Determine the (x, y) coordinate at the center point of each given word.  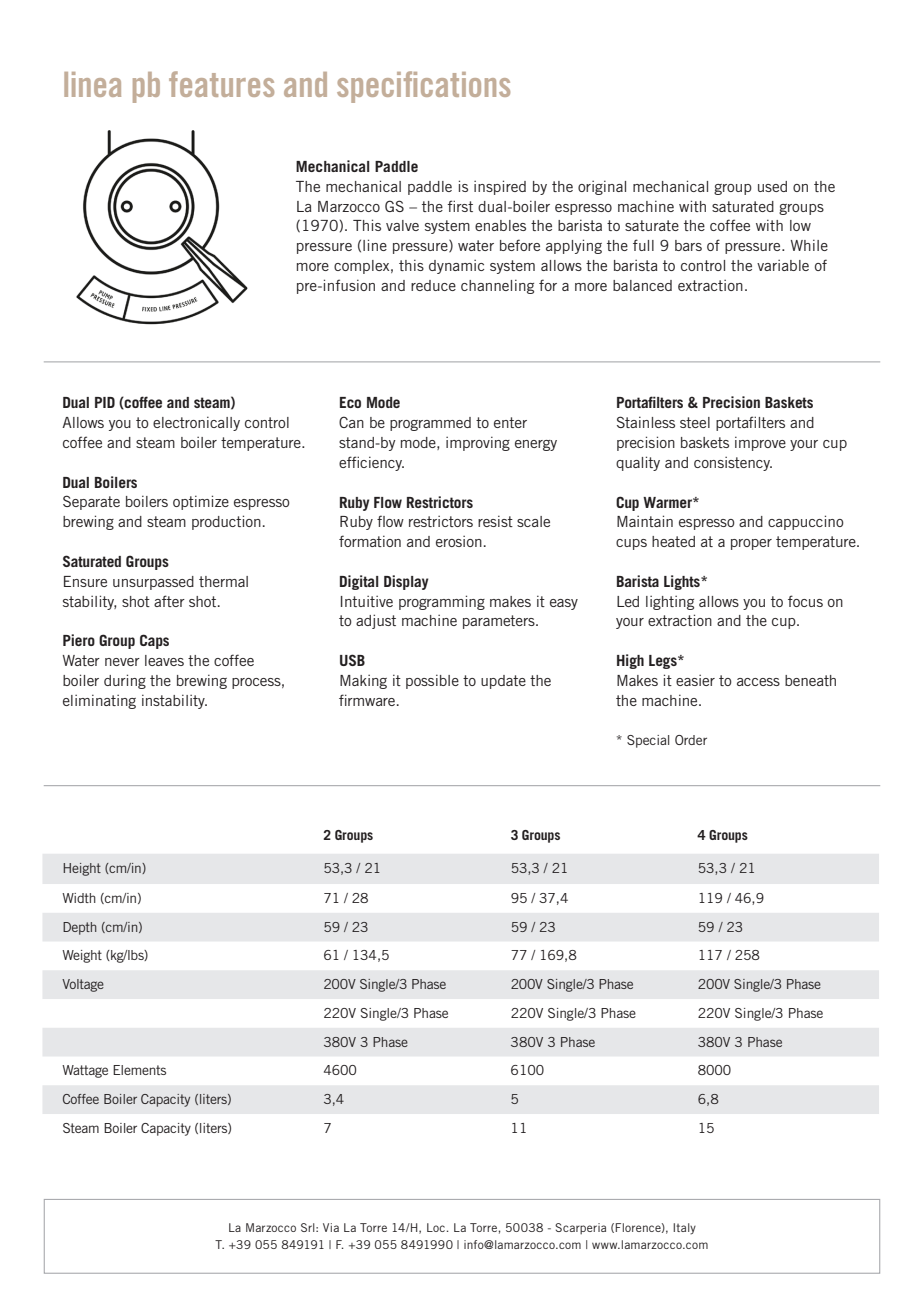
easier (695, 680)
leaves (164, 660)
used (772, 186)
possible (432, 681)
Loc (437, 1227)
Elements (139, 1070)
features (221, 84)
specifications (423, 87)
